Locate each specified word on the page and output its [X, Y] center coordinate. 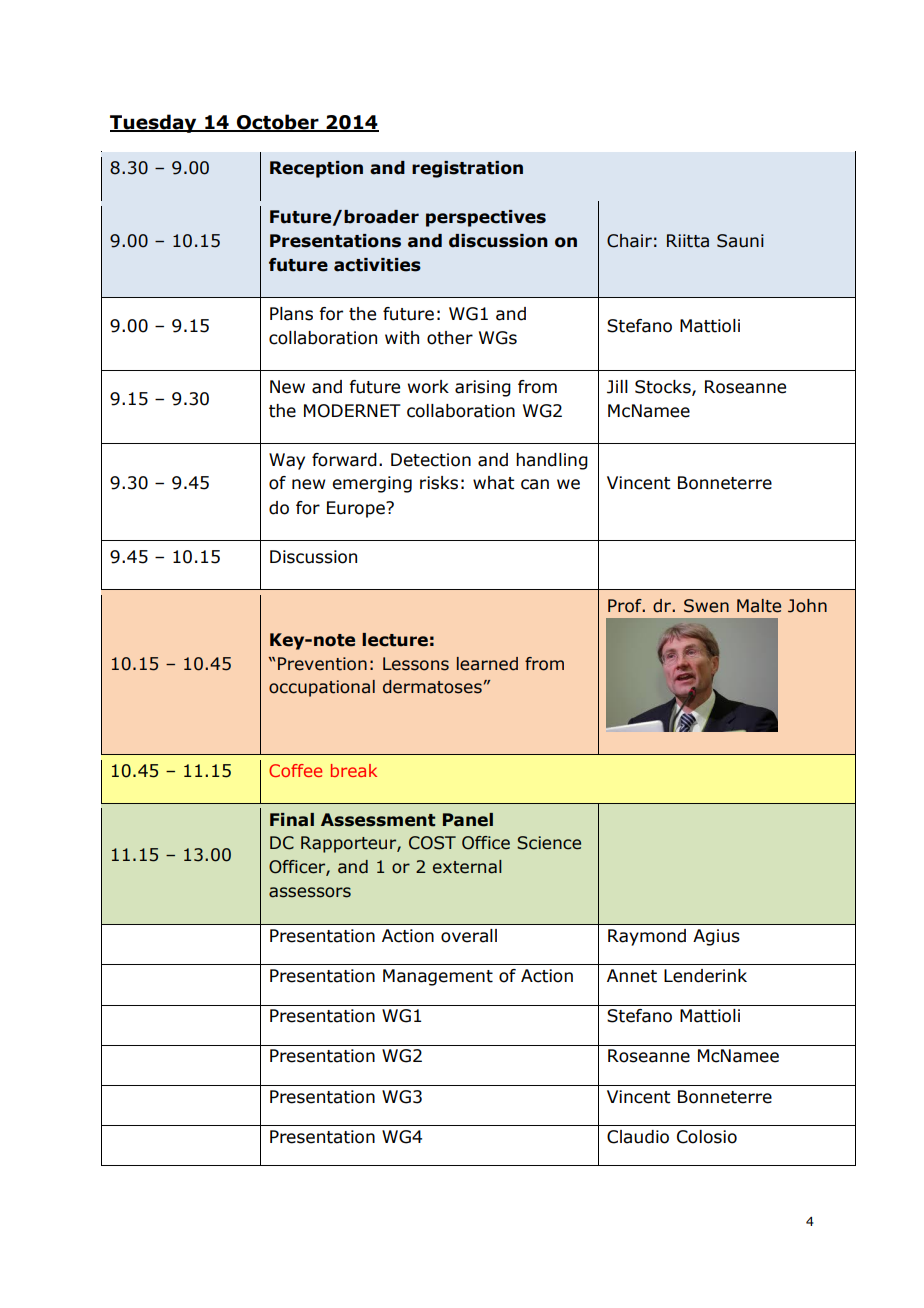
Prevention [322, 664]
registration [467, 169]
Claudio [638, 1137]
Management [438, 977]
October [278, 123]
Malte [759, 606]
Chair [629, 241]
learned [487, 664]
